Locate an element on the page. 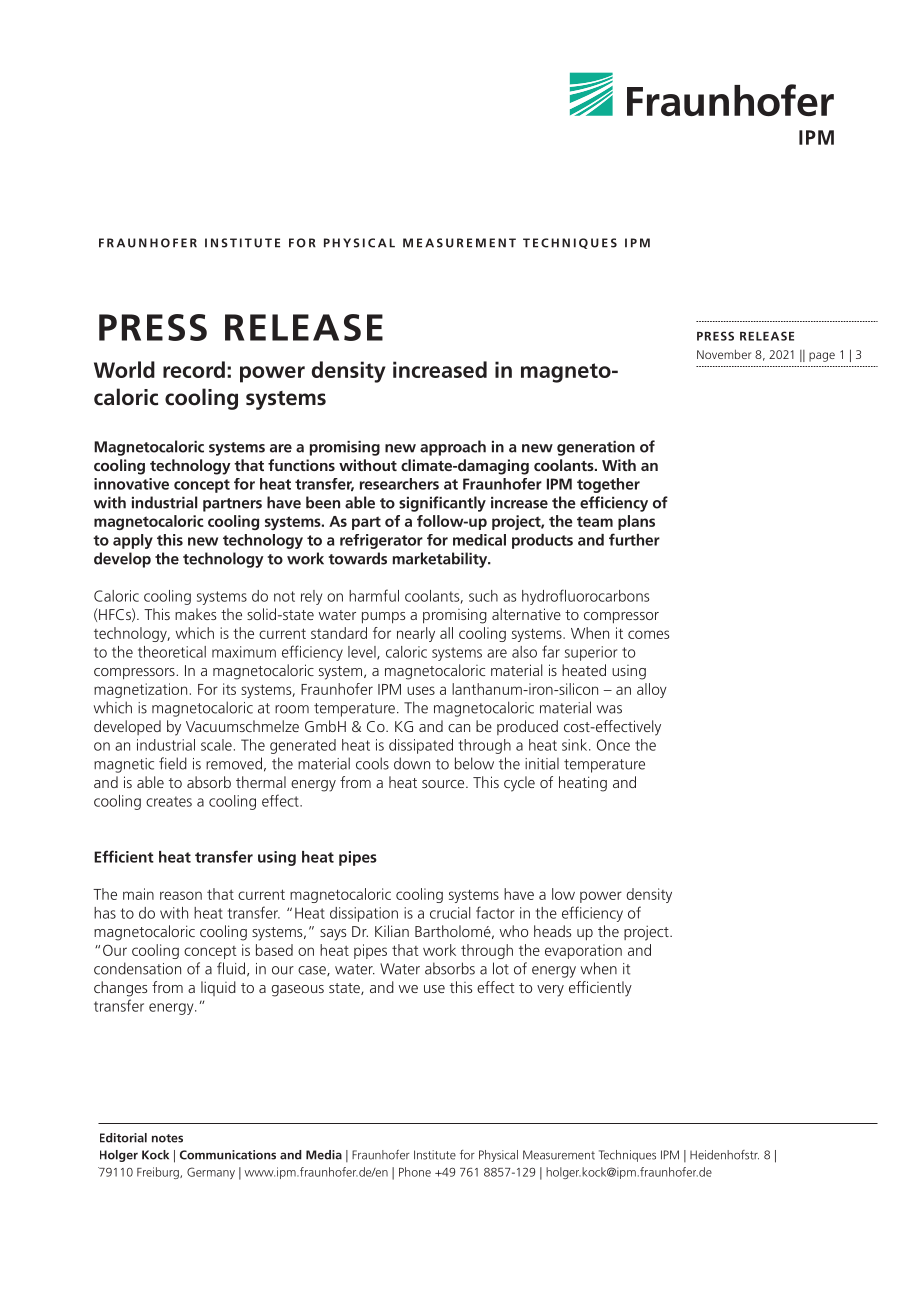 The width and height of the document is (924, 1308). notes is located at coordinates (167, 1138).
